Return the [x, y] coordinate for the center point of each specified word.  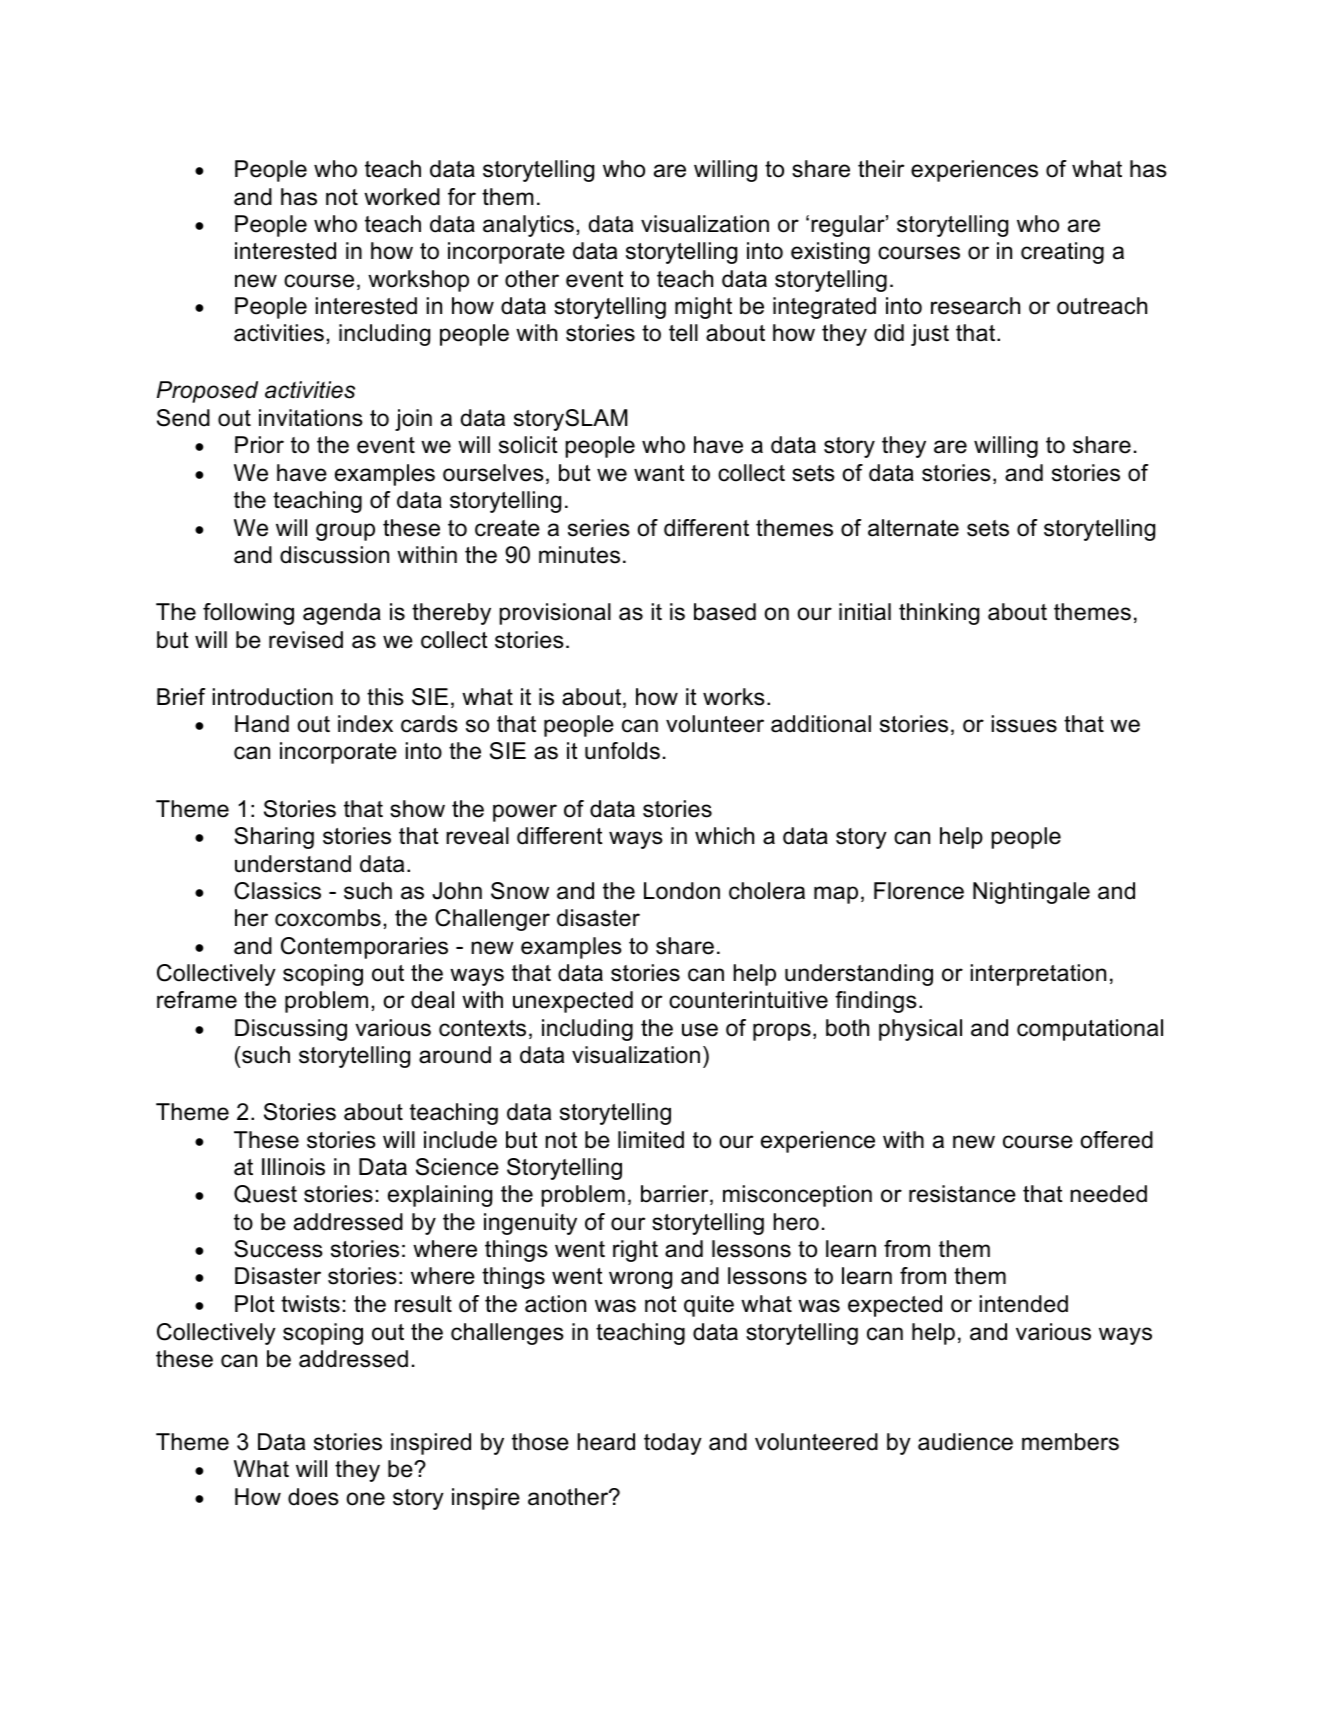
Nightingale [1031, 893]
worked [402, 197]
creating [1062, 253]
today [673, 1444]
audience [965, 1442]
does [313, 1497]
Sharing [274, 838]
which [724, 836]
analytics [528, 226]
